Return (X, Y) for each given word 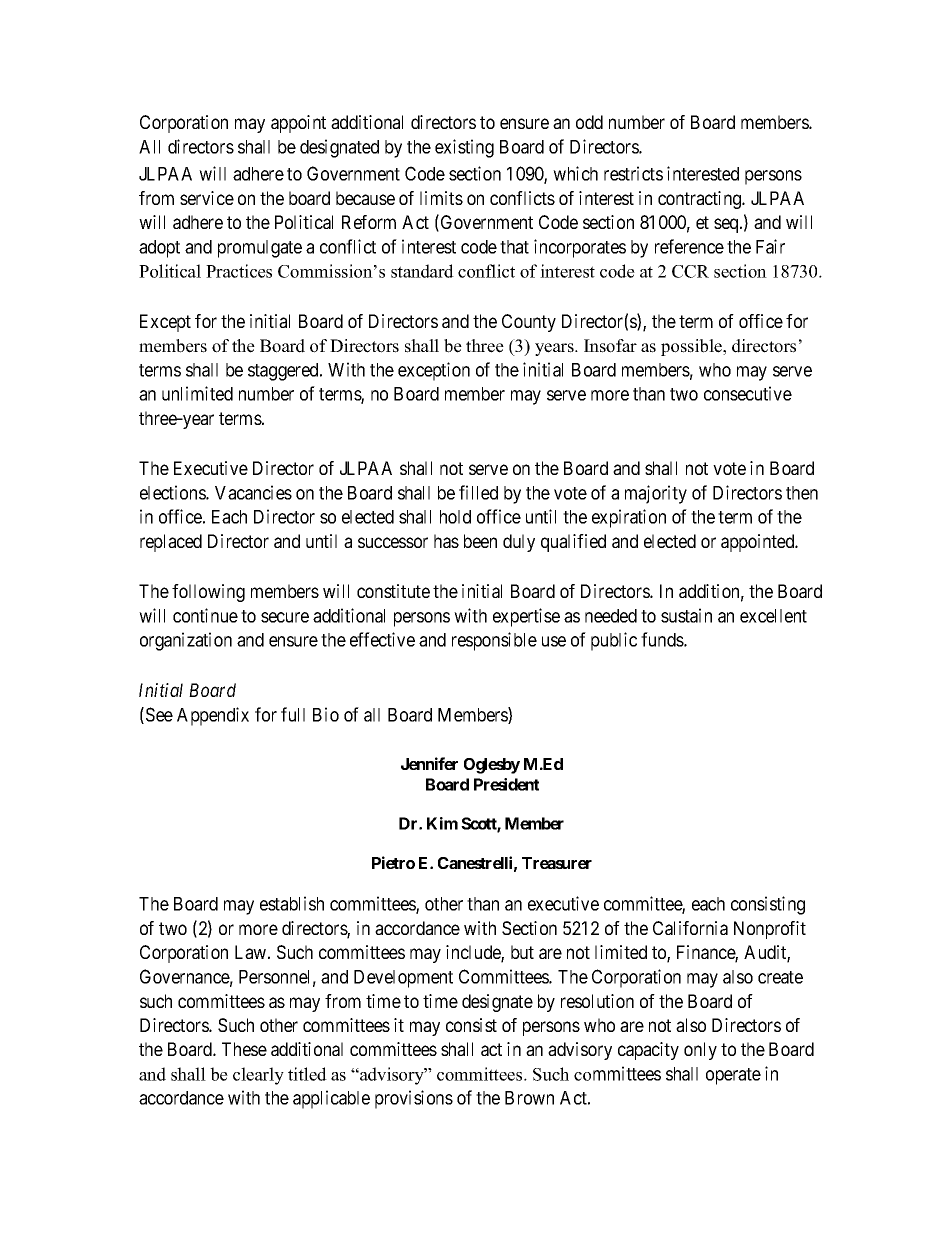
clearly (258, 1076)
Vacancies (253, 492)
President (506, 784)
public (614, 641)
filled (478, 492)
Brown (529, 1098)
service (207, 198)
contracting (701, 200)
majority (656, 494)
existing (464, 148)
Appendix (213, 716)
